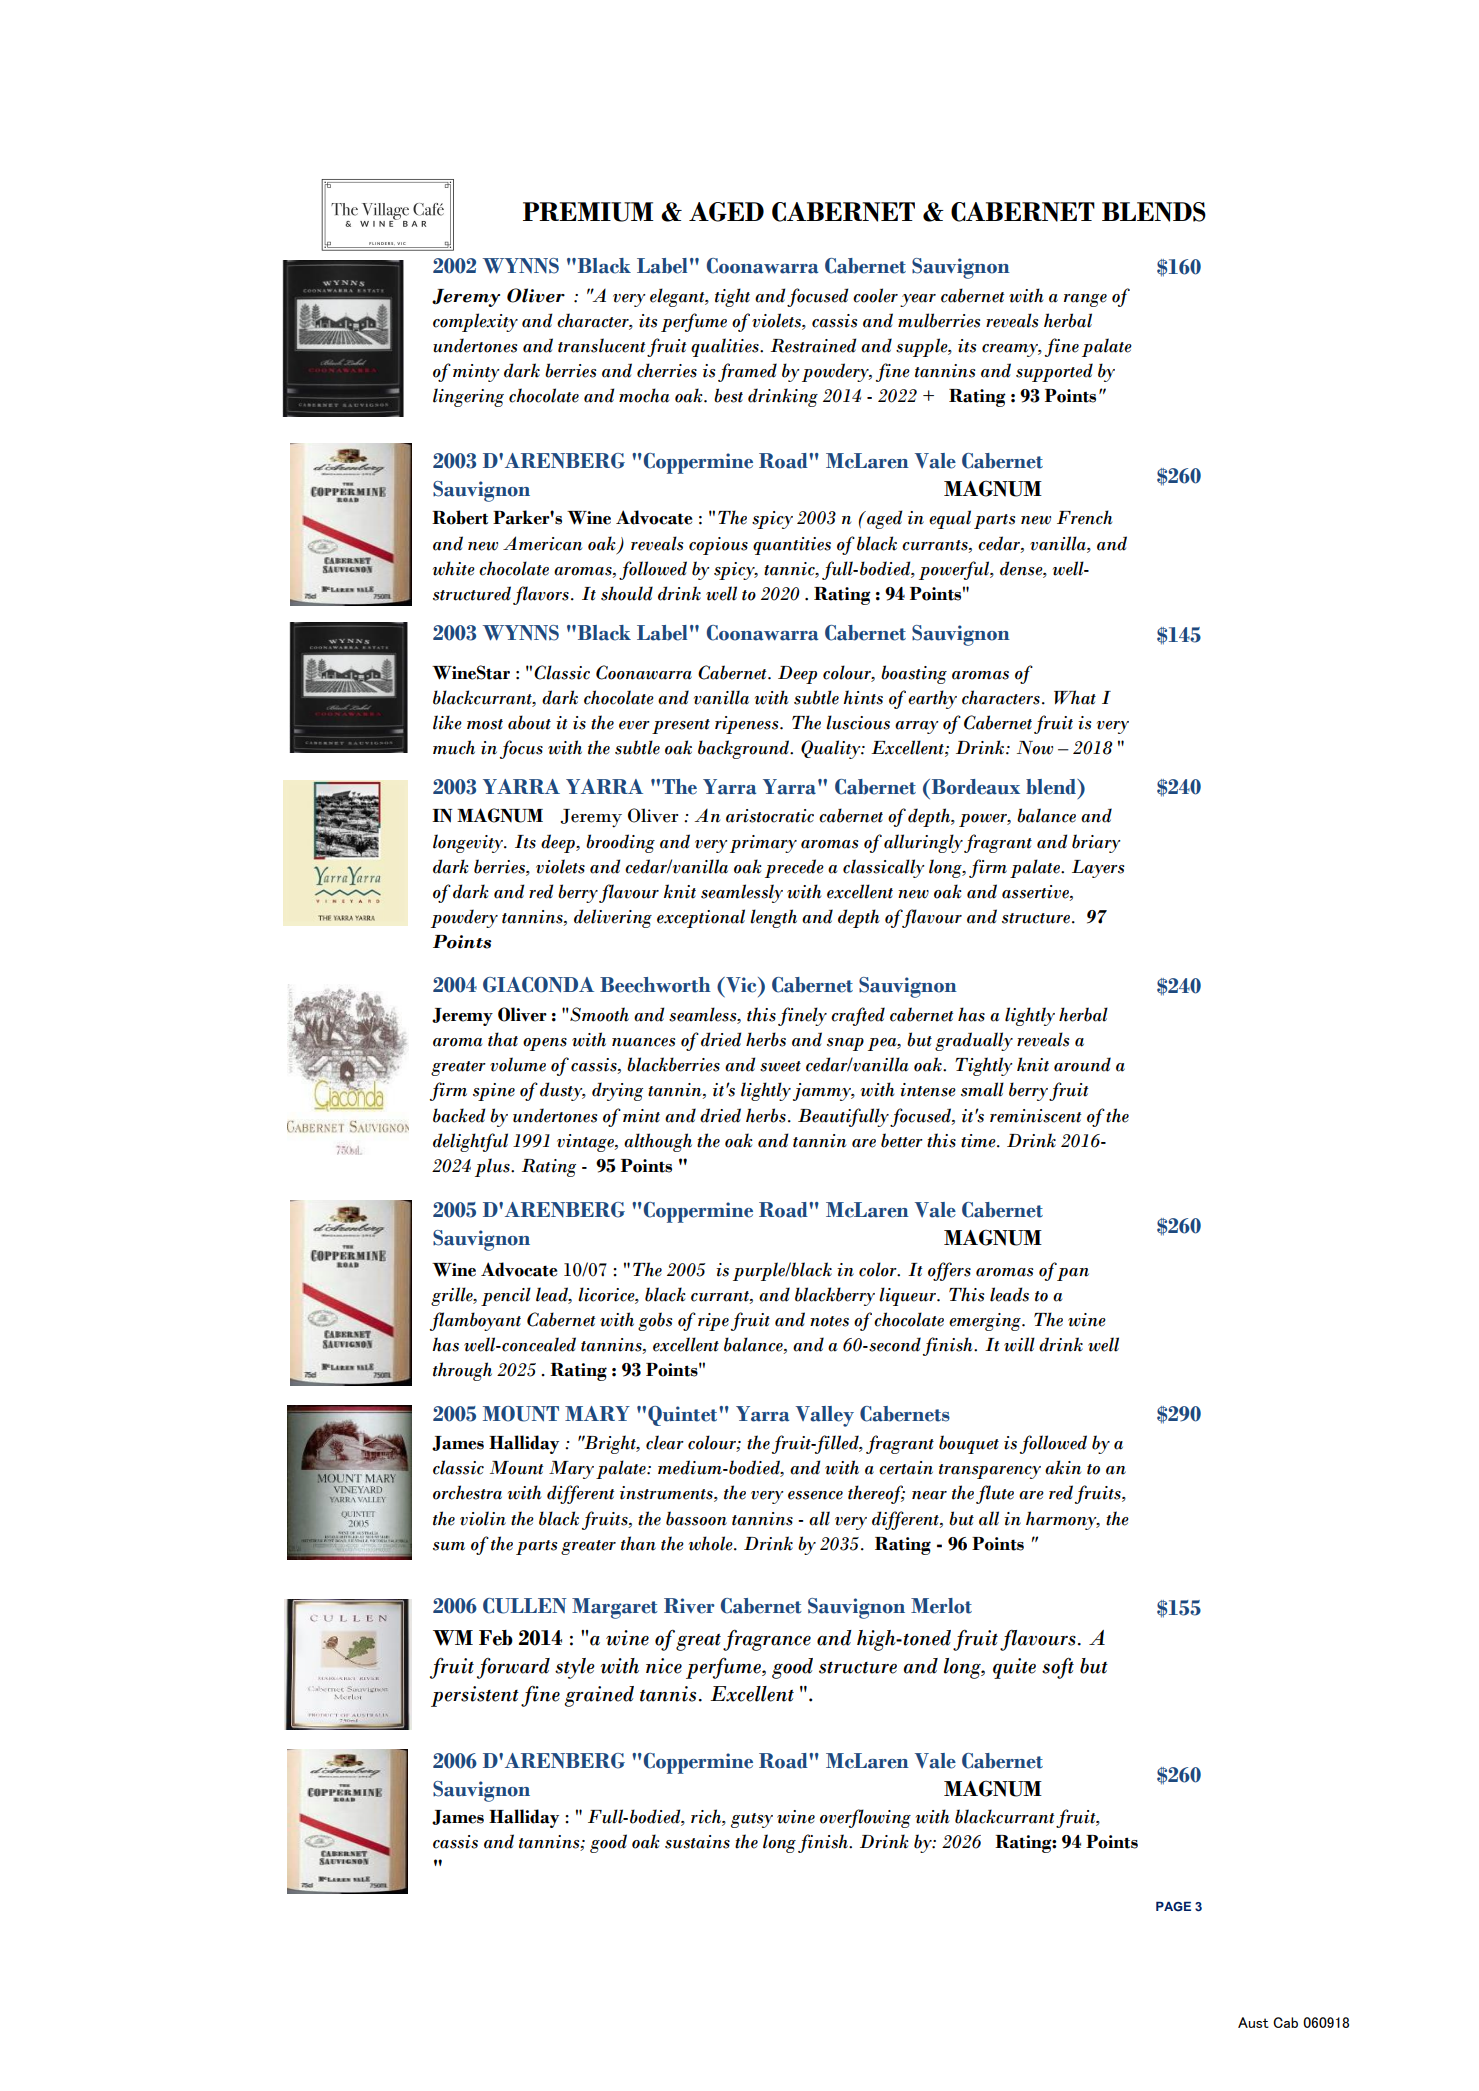  I want to click on volume, so click(518, 1064).
